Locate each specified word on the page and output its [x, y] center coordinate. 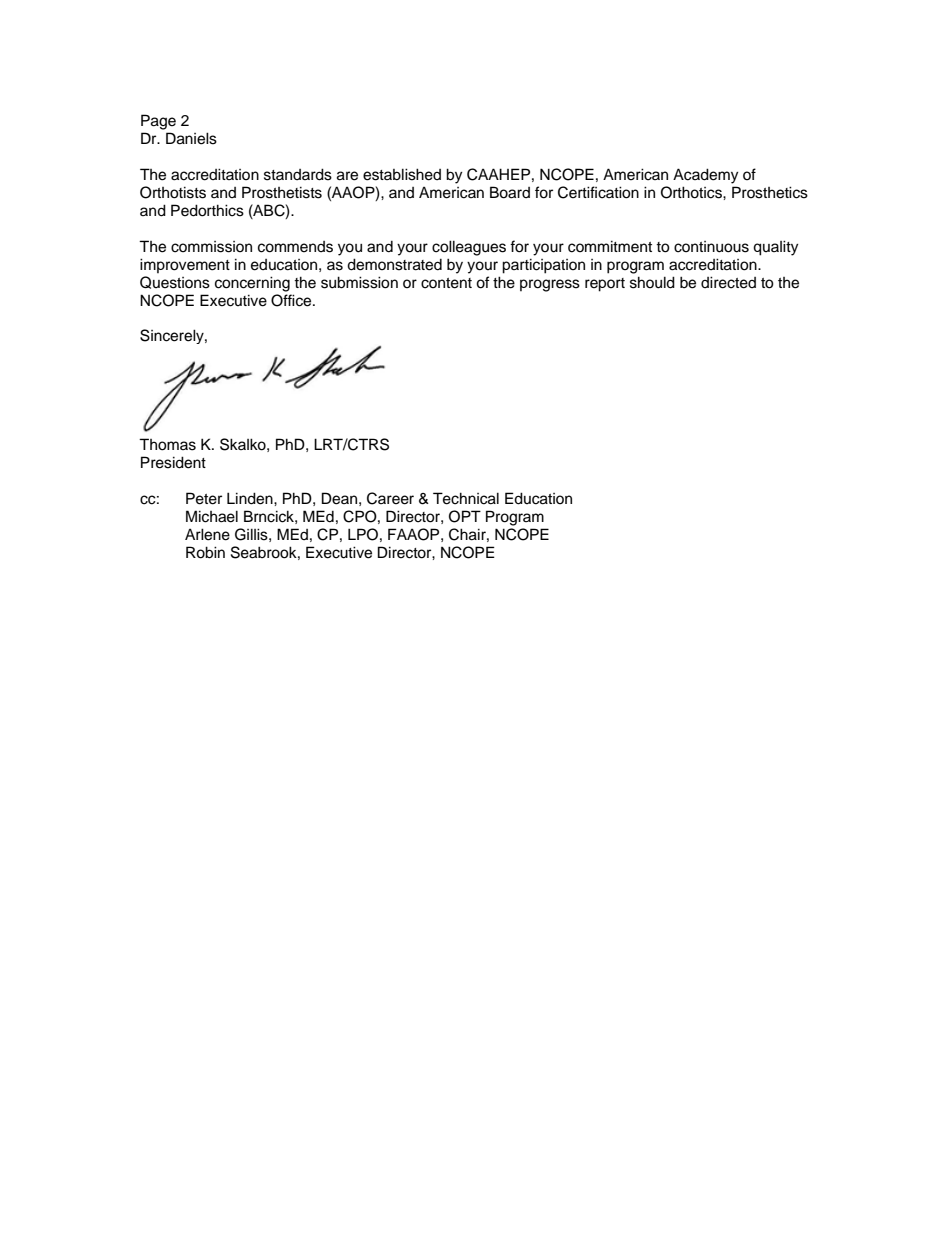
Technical [466, 498]
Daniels [191, 138]
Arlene [207, 534]
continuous [711, 247]
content [446, 283]
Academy [705, 176]
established [402, 174]
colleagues [469, 248]
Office [292, 300]
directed [728, 282]
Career [390, 498]
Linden [251, 498]
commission [211, 247]
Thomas [167, 444]
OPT [465, 516]
